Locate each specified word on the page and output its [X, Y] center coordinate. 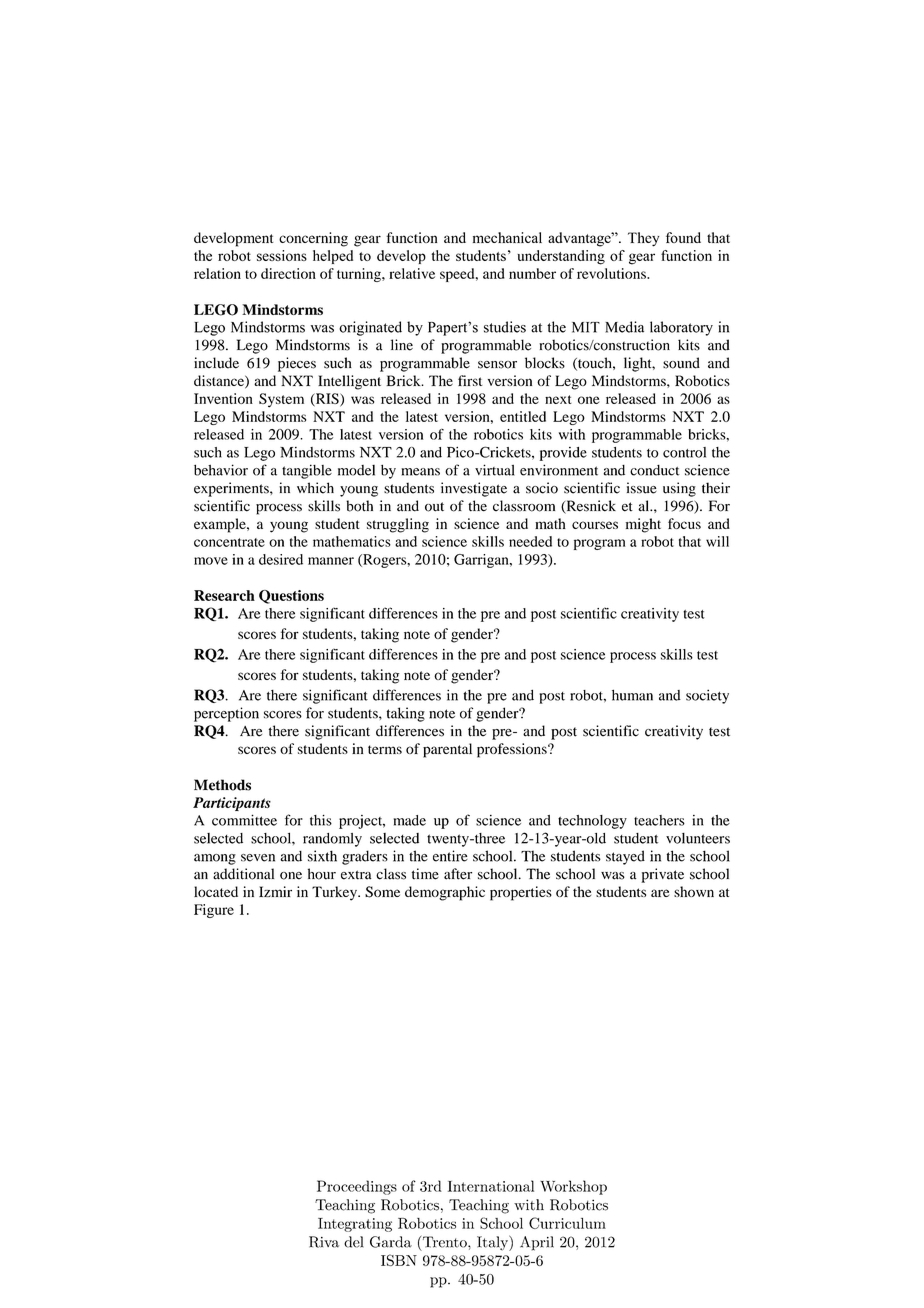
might [643, 525]
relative [412, 273]
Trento [446, 1242]
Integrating [355, 1225]
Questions [291, 597]
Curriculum [567, 1223]
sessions [282, 255]
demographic [445, 893]
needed [530, 541]
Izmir [275, 891]
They [643, 239]
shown [694, 891]
